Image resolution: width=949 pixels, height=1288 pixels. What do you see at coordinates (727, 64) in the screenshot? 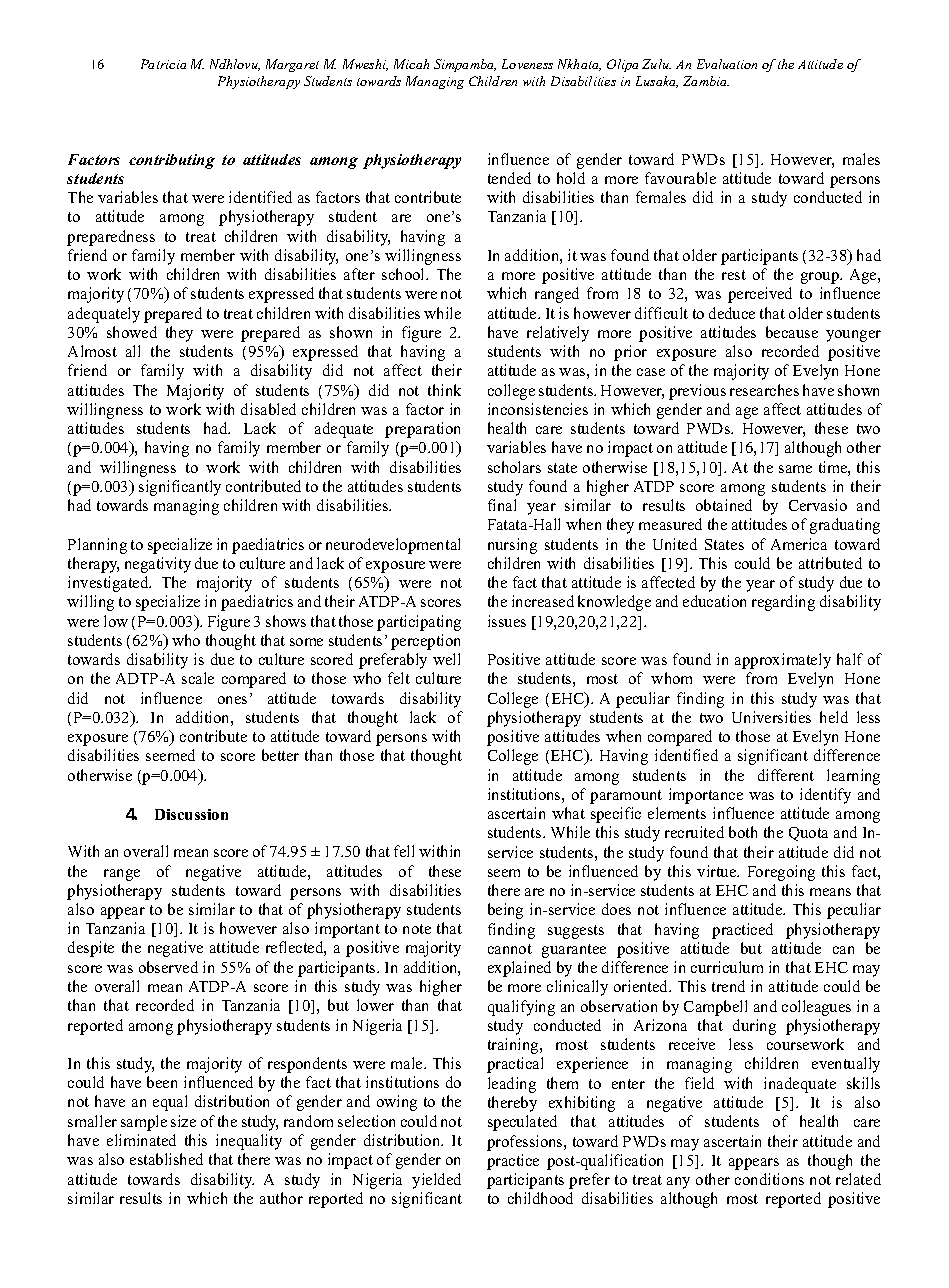
I see `Evaluation` at bounding box center [727, 64].
